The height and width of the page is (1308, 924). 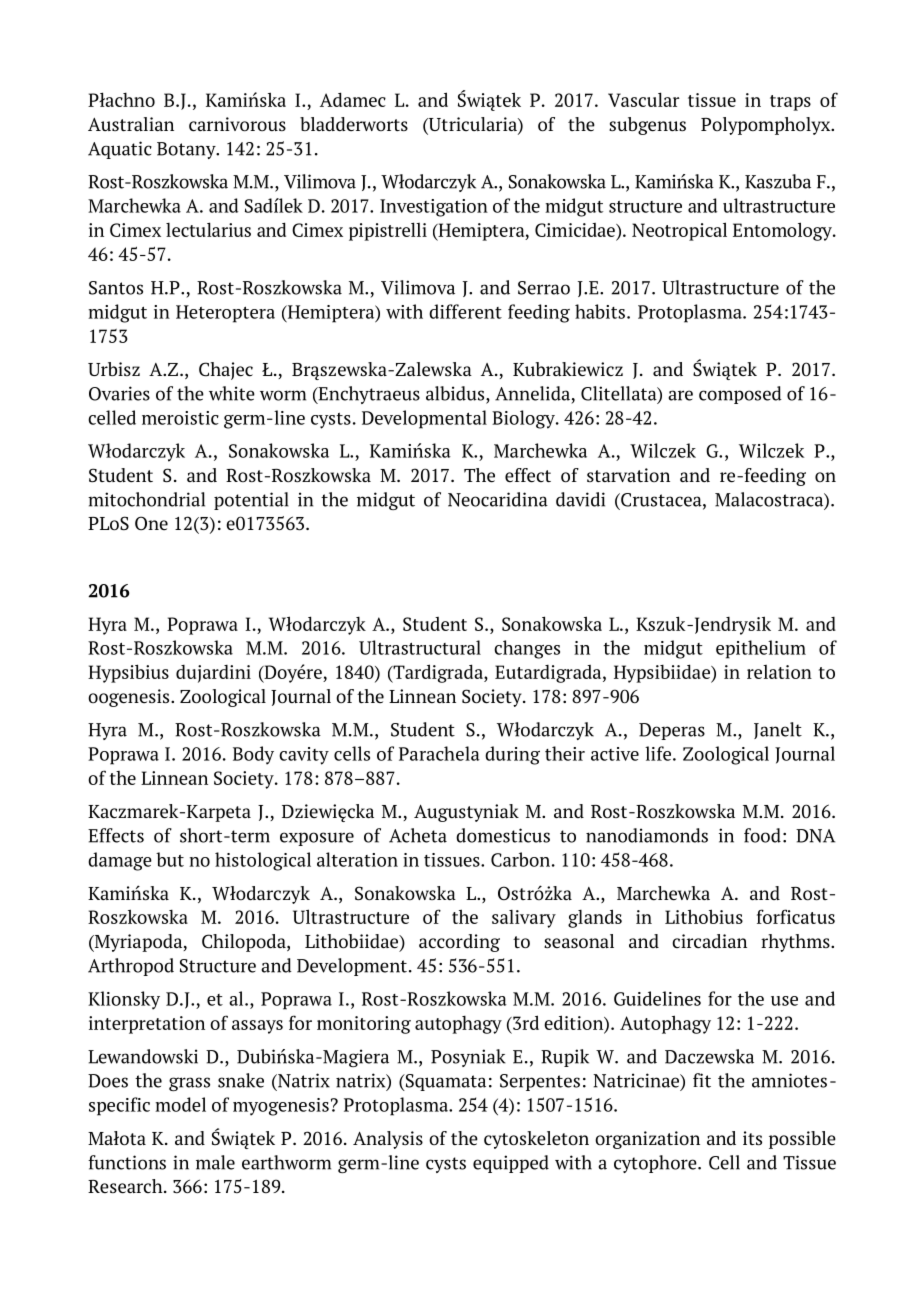 What do you see at coordinates (790, 103) in the page?
I see `traps` at bounding box center [790, 103].
